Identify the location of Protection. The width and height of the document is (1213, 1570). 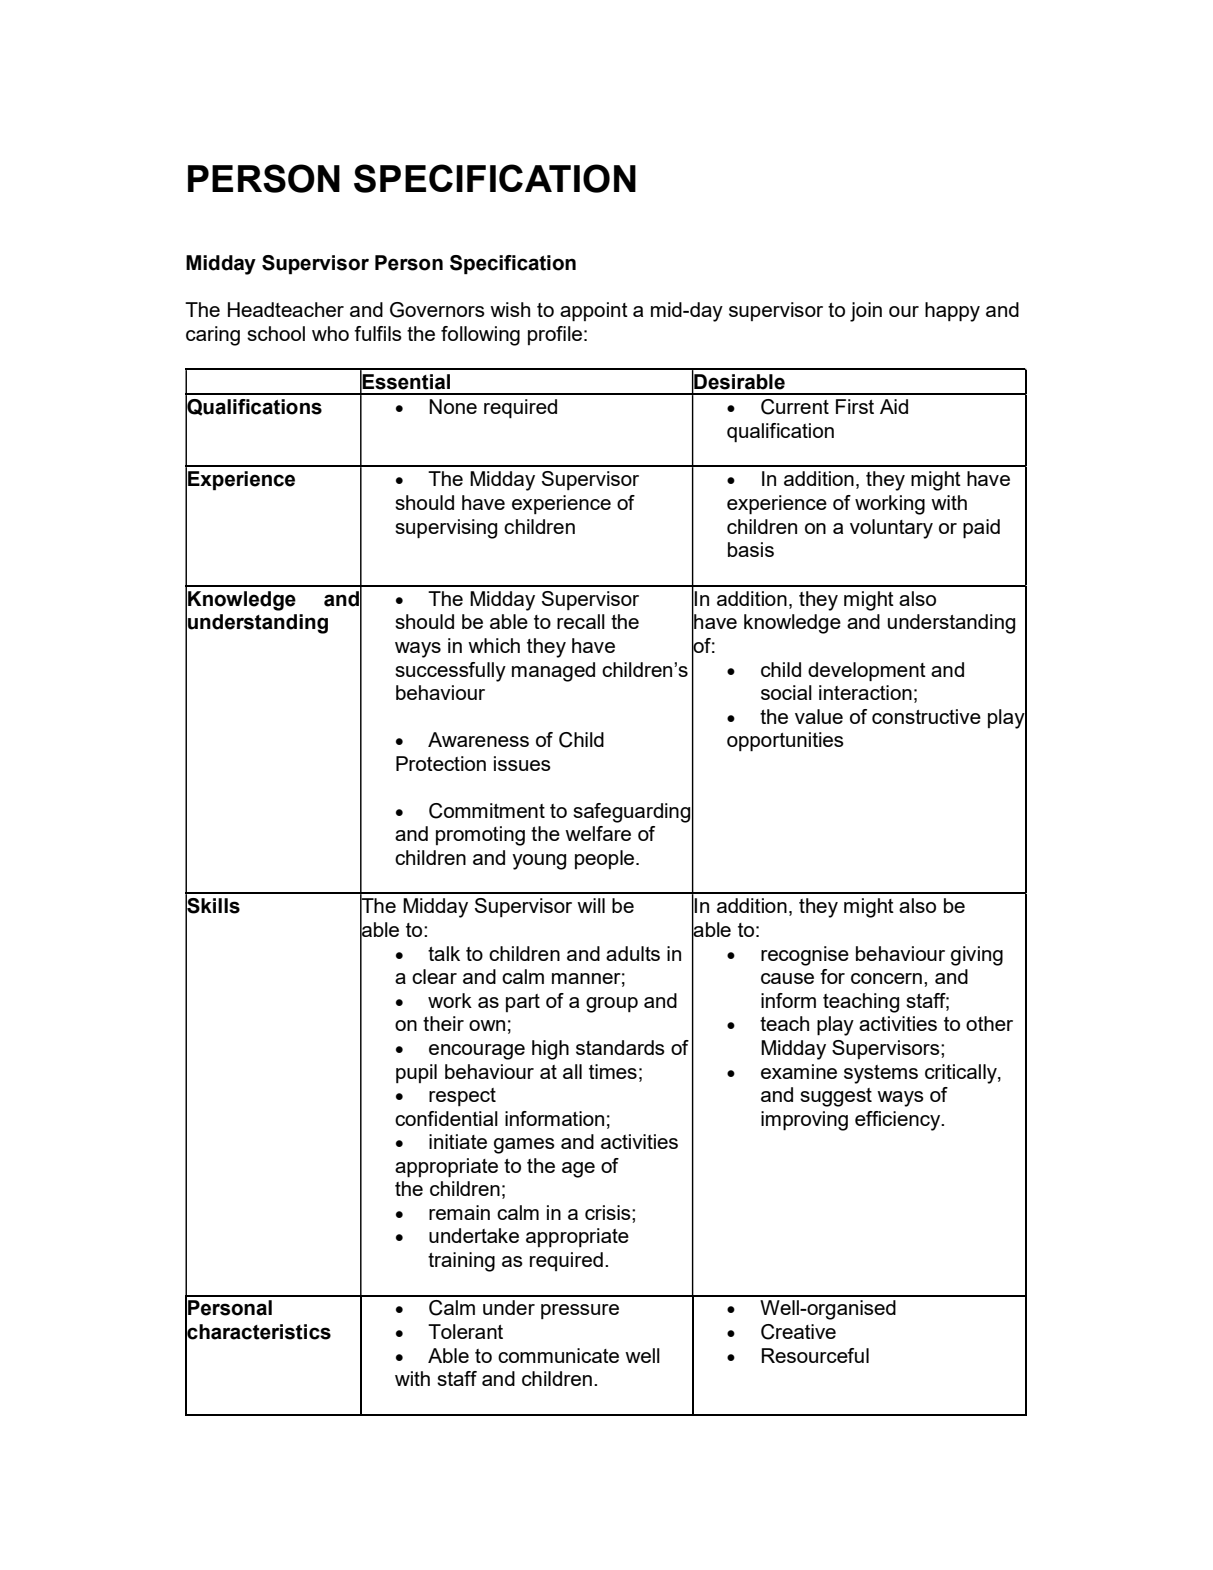
(441, 763).
